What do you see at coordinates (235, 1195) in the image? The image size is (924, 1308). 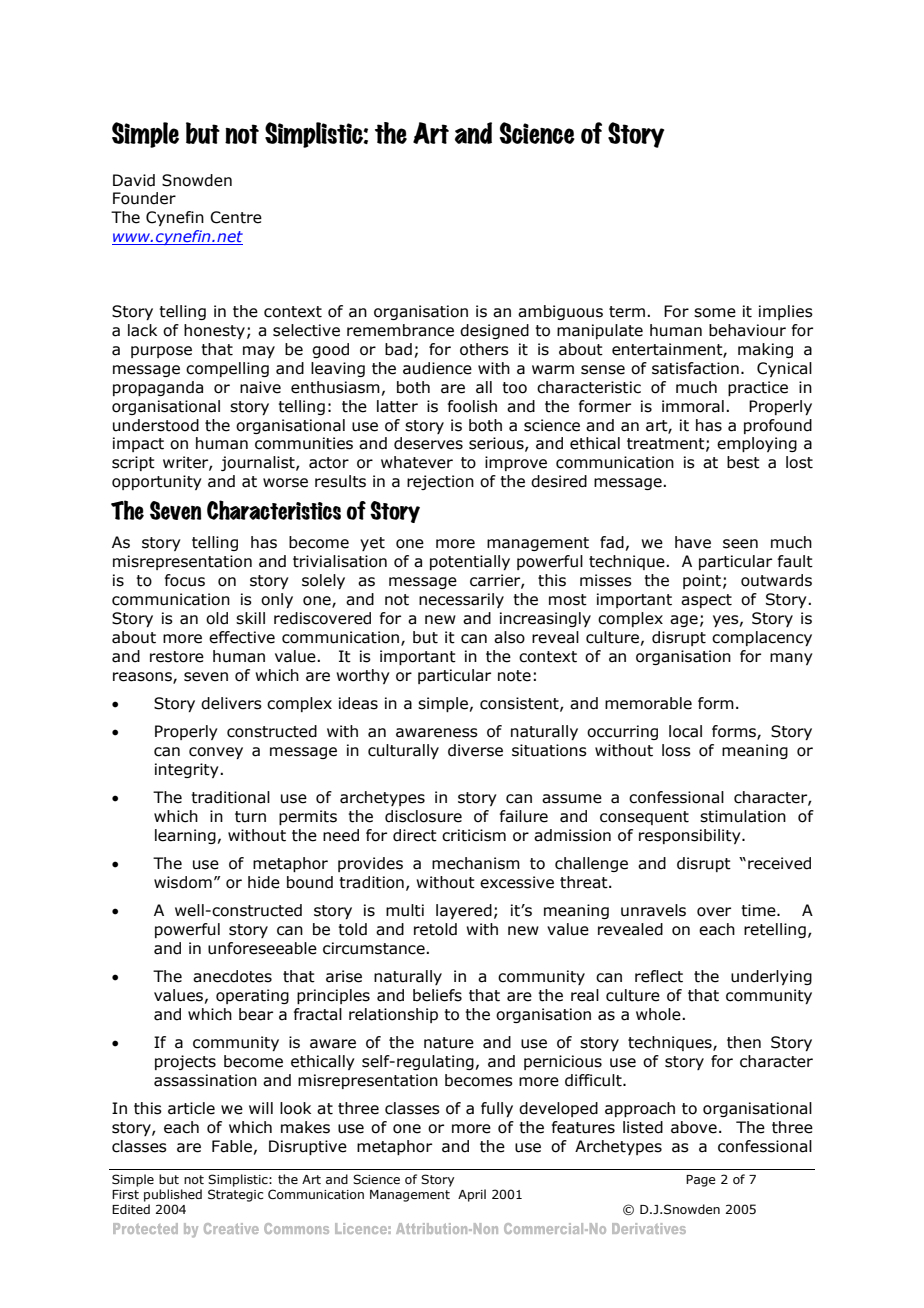 I see `Strategic` at bounding box center [235, 1195].
